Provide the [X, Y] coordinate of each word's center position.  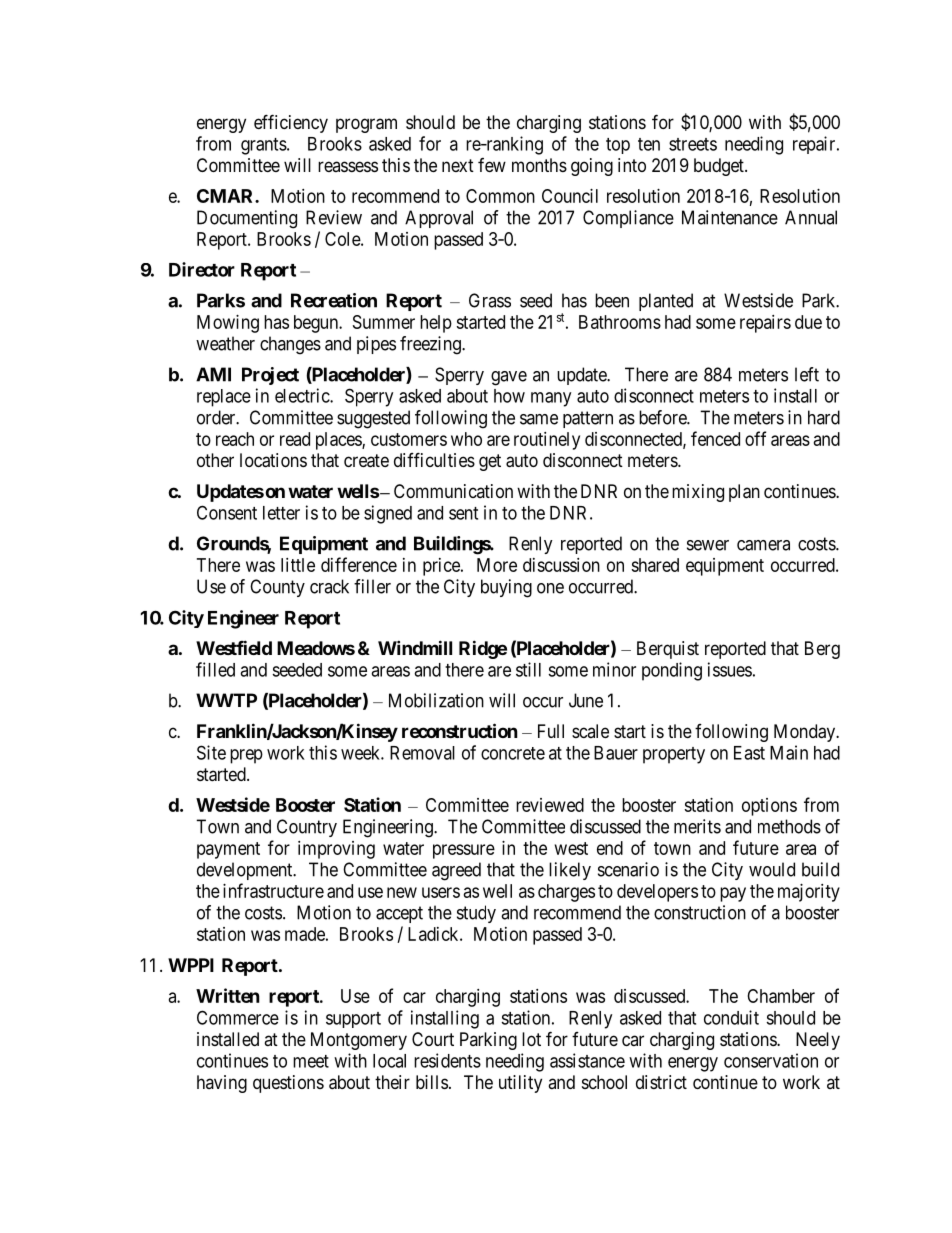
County [277, 588]
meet [311, 1061]
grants [264, 146]
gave [509, 378]
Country [307, 828]
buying [506, 588]
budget [720, 167]
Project [270, 376]
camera [763, 545]
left [807, 374]
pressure [464, 851]
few [492, 165]
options [769, 807]
